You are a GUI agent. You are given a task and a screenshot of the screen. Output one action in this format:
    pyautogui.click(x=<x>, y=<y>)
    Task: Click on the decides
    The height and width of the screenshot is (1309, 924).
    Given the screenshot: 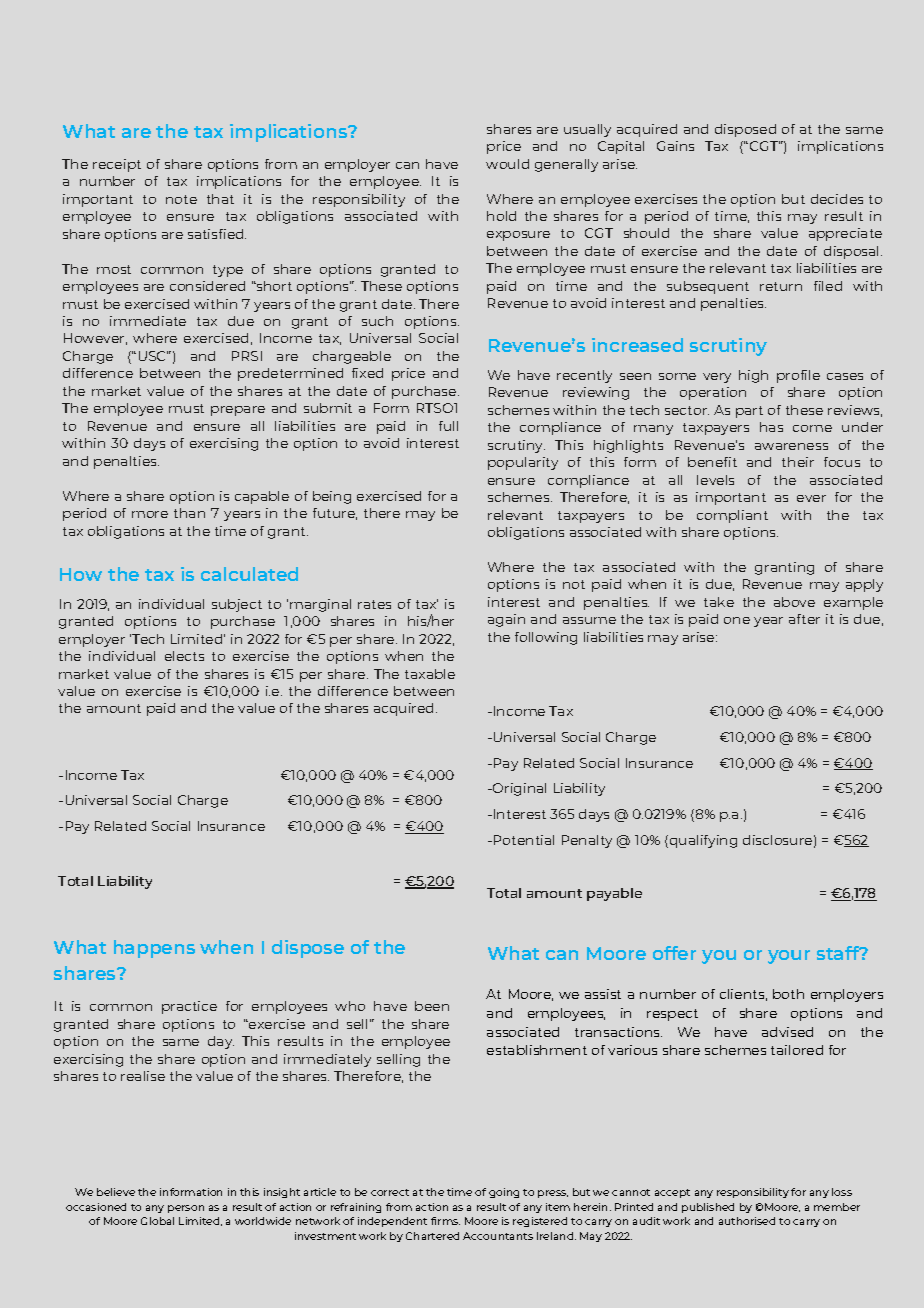 What is the action you would take?
    pyautogui.click(x=837, y=199)
